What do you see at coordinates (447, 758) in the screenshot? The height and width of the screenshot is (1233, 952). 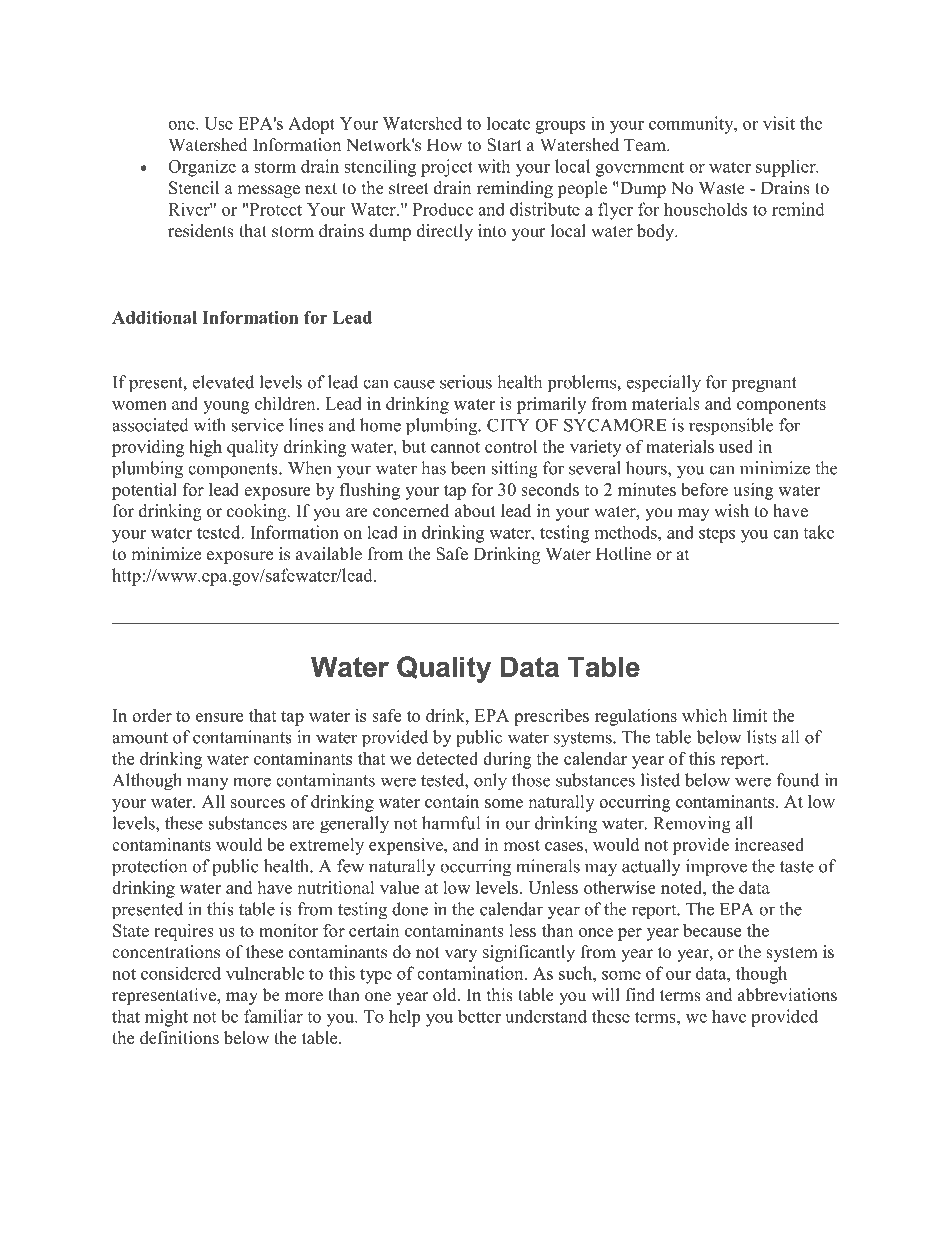 I see `detected` at bounding box center [447, 758].
